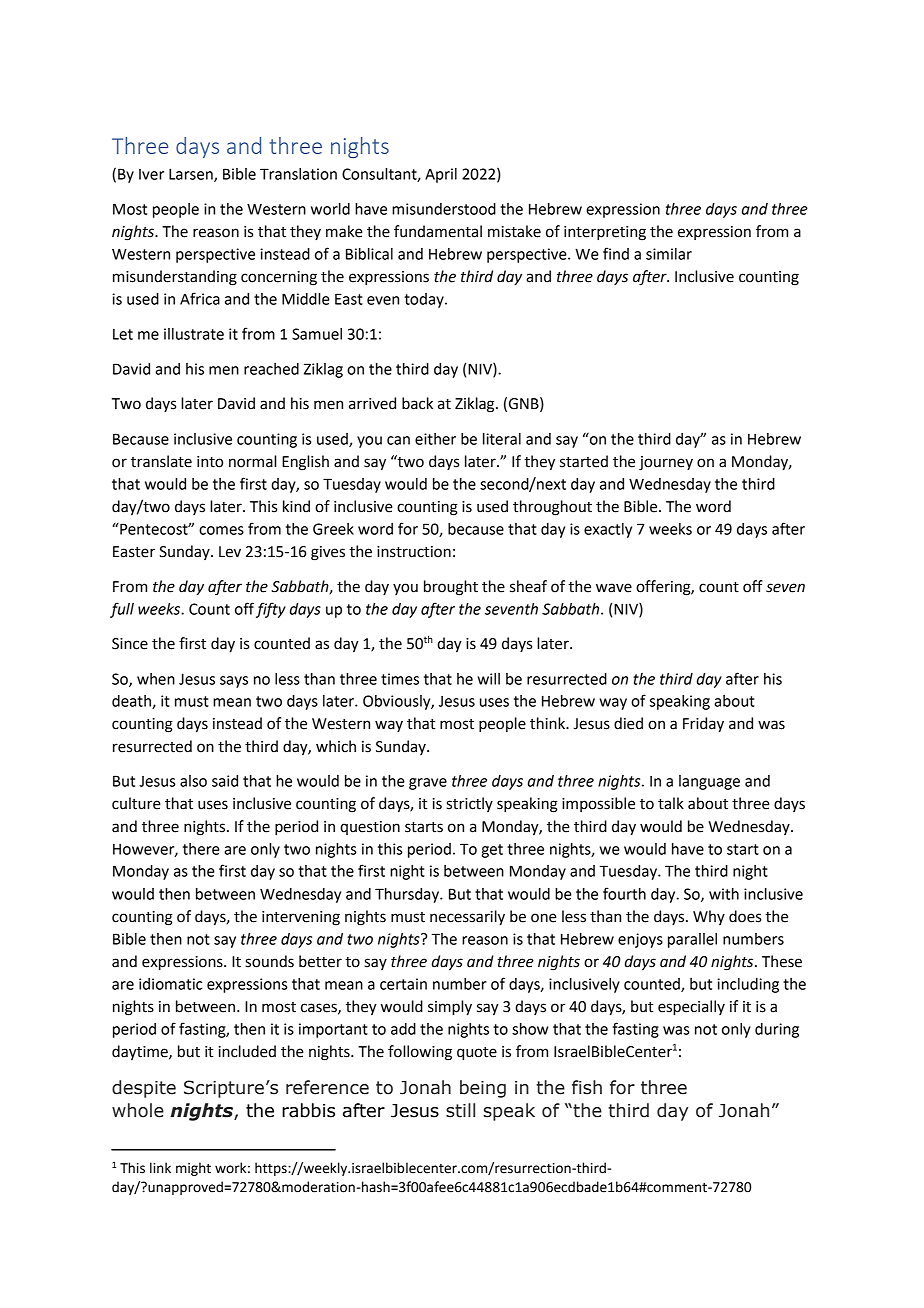 This document has width=924, height=1308. I want to click on fish, so click(587, 1087).
